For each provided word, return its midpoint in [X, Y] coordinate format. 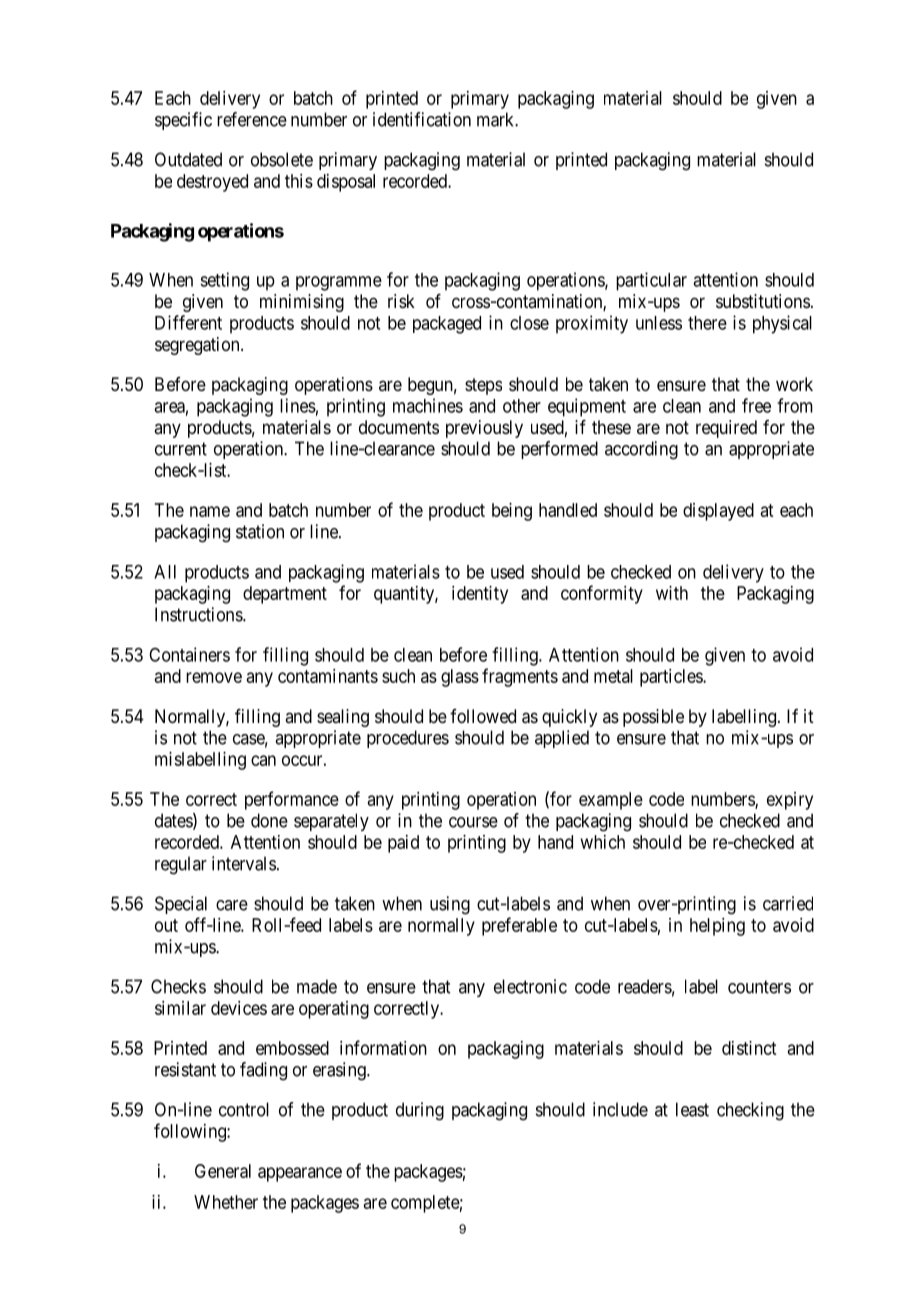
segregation [198, 346]
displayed [718, 512]
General [223, 1171]
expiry [790, 801]
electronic [530, 986]
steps [483, 386]
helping [717, 927]
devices [239, 1008]
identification [422, 119]
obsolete [282, 159]
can [263, 760]
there [707, 323]
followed [483, 716]
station [260, 531]
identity [480, 595]
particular [651, 281]
